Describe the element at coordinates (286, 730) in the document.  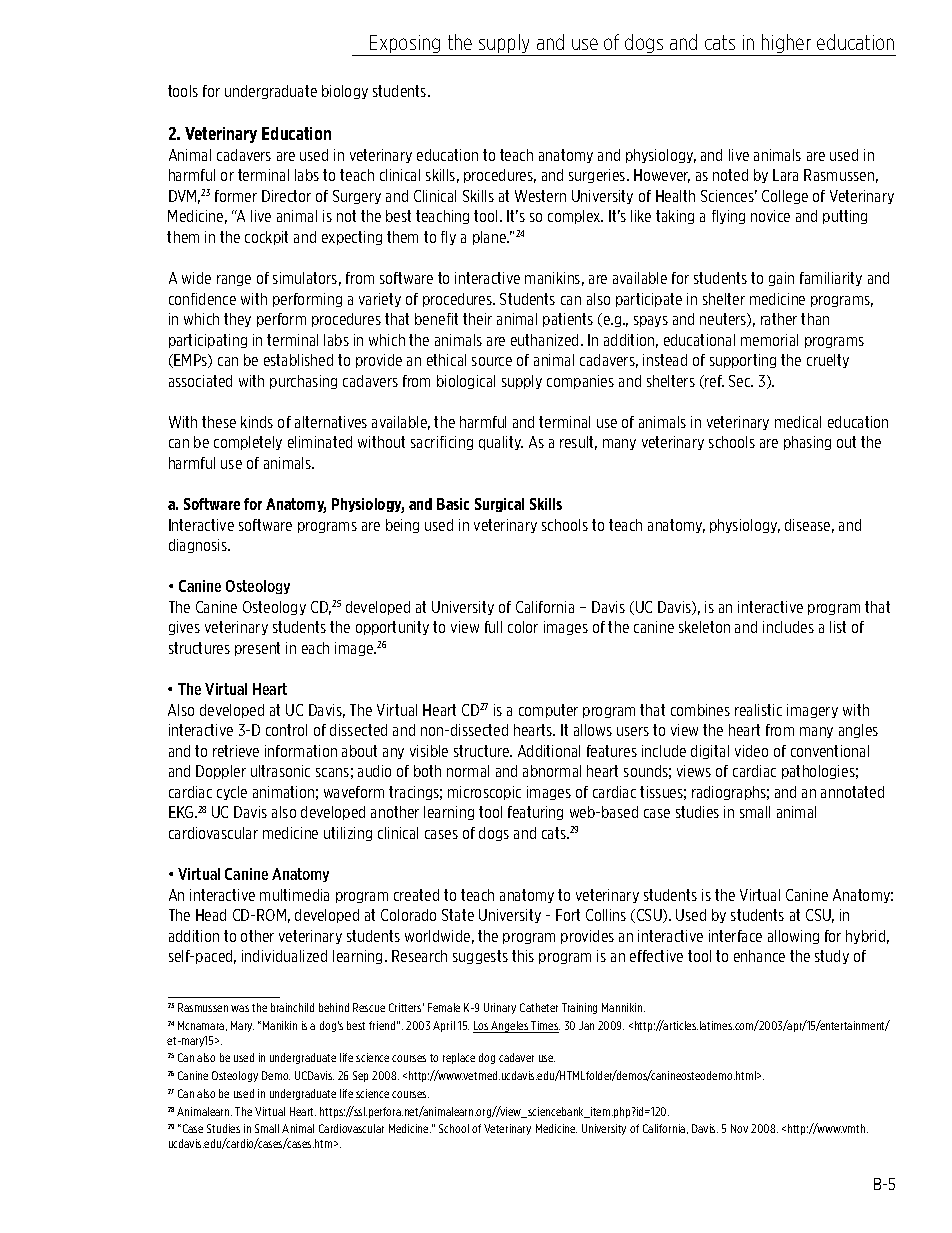
I see `control` at that location.
